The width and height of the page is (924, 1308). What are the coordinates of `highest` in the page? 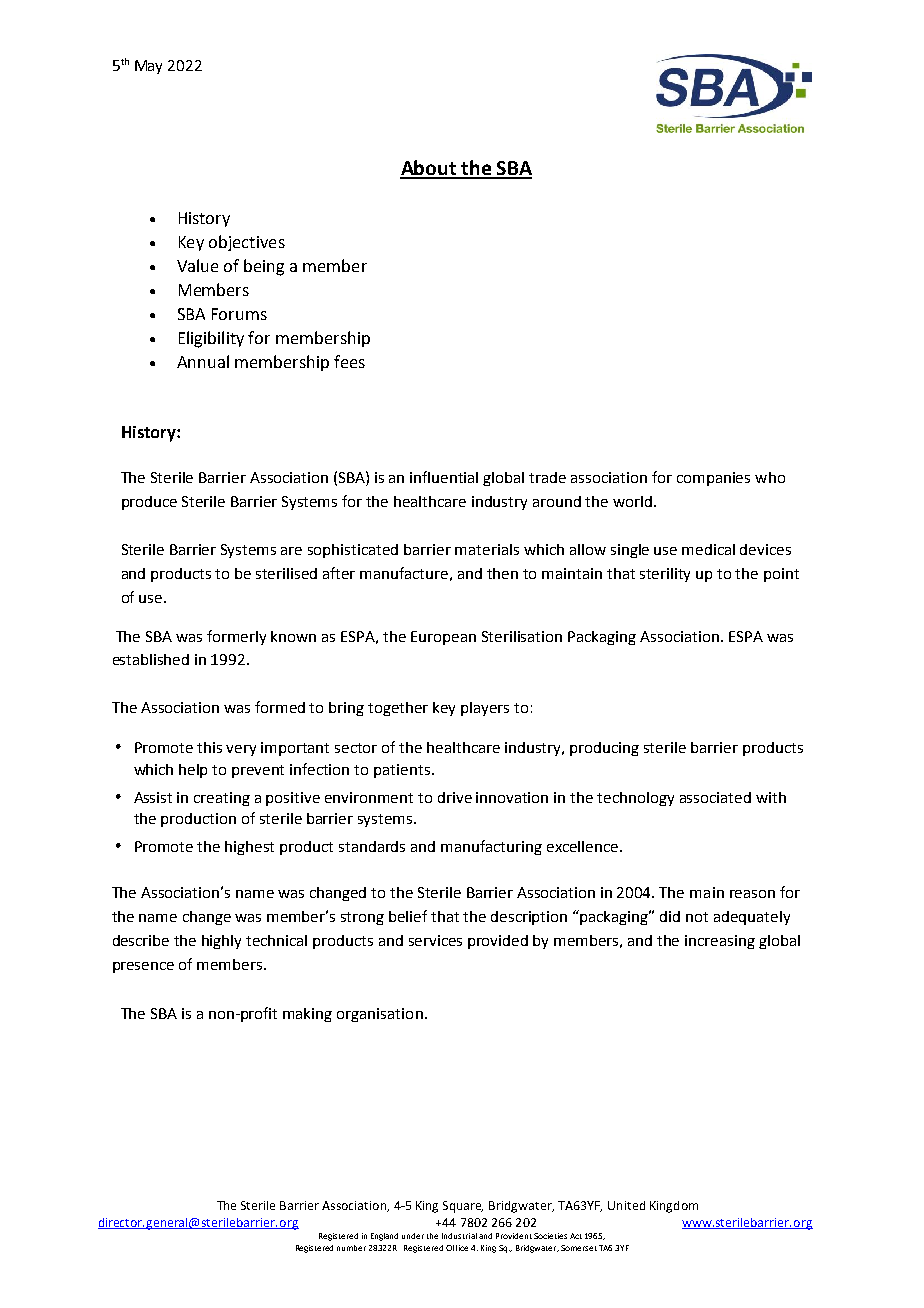 It's located at (249, 848).
